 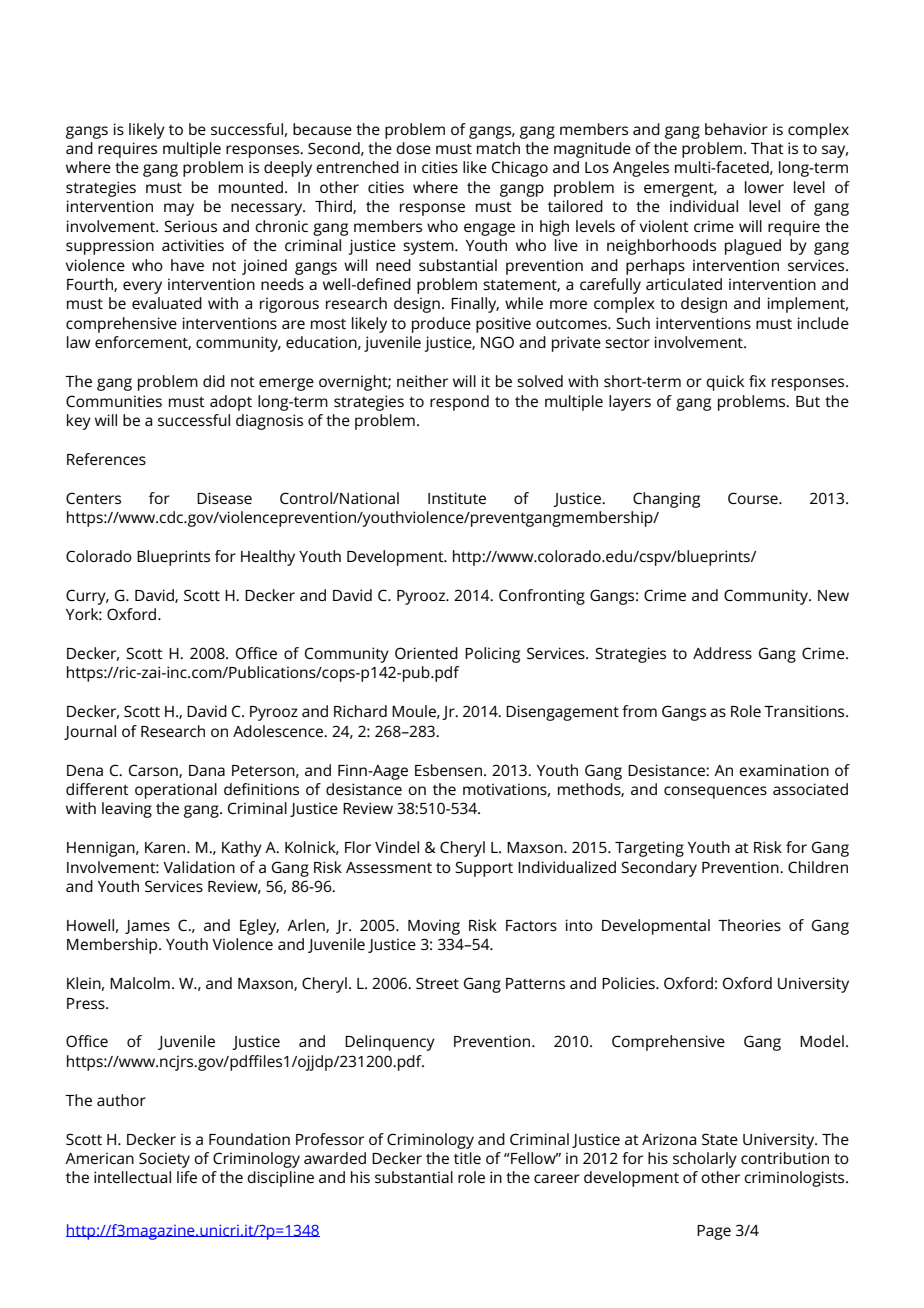 I want to click on Disease, so click(x=224, y=498).
